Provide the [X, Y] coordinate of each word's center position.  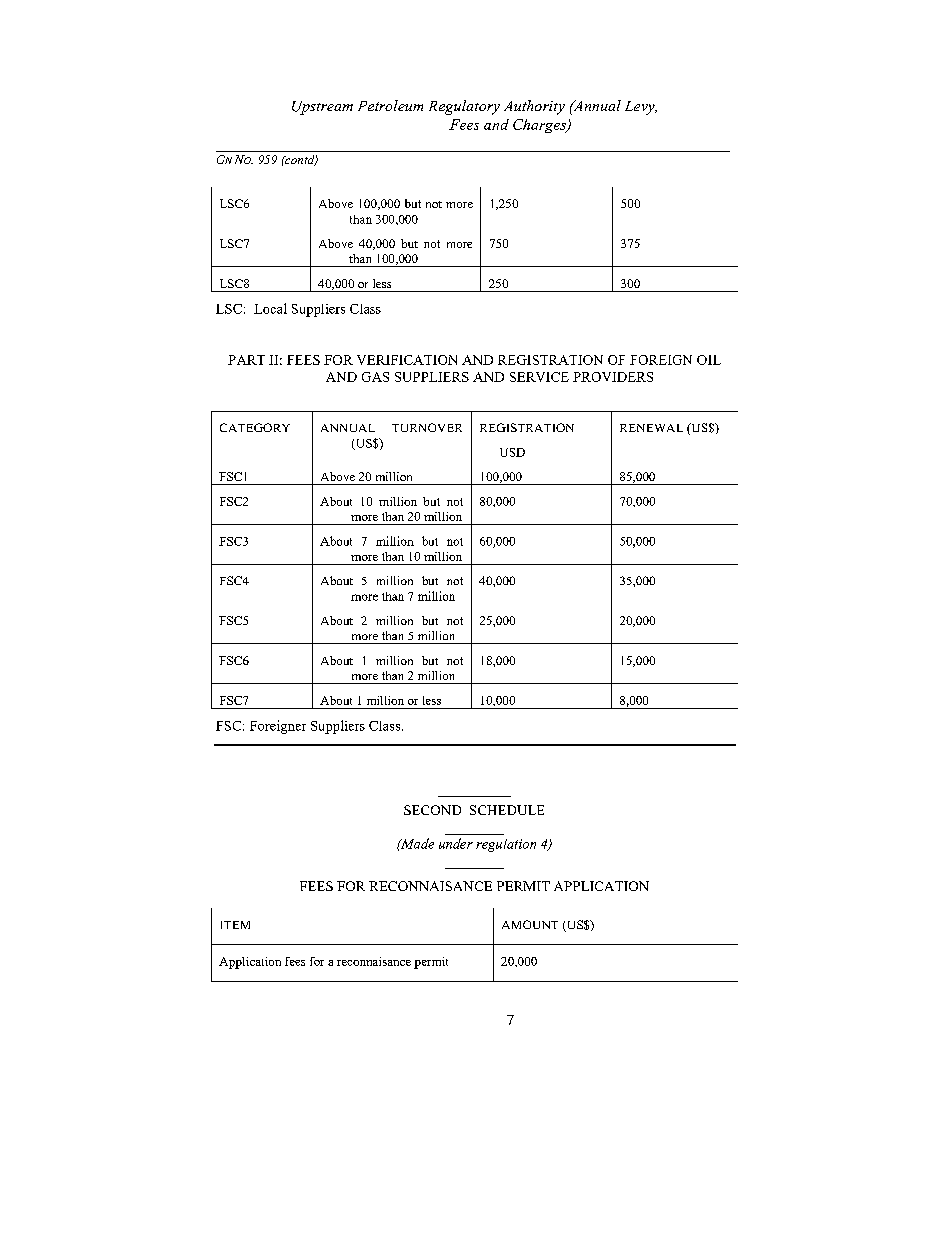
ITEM [235, 925]
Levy [641, 108]
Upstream [322, 108]
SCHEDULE [507, 810]
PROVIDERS [613, 377]
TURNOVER [427, 427]
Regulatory [464, 107]
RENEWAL [651, 428]
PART [246, 360]
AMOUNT [530, 924]
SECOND [432, 810]
